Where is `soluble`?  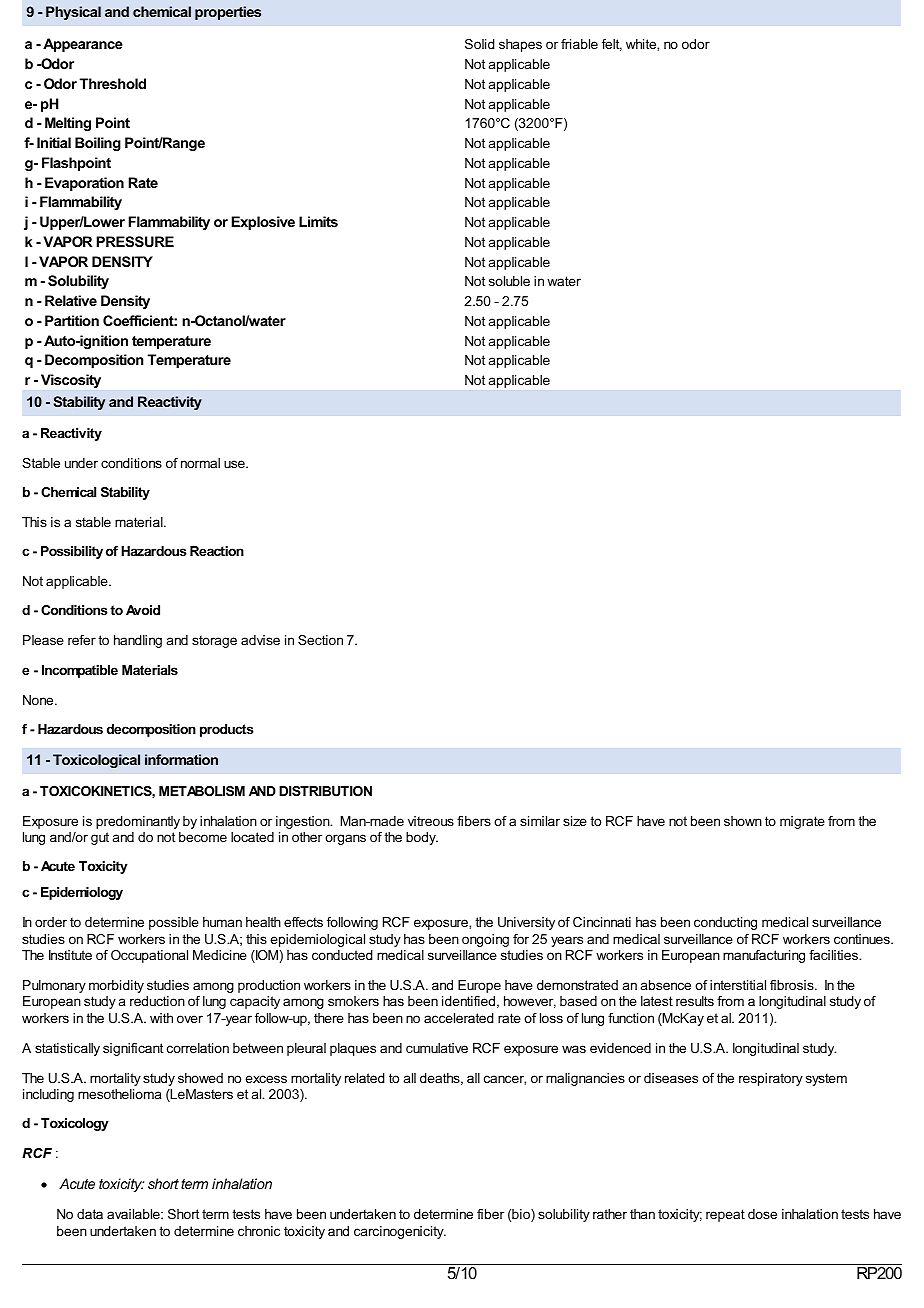
soluble is located at coordinates (509, 281).
